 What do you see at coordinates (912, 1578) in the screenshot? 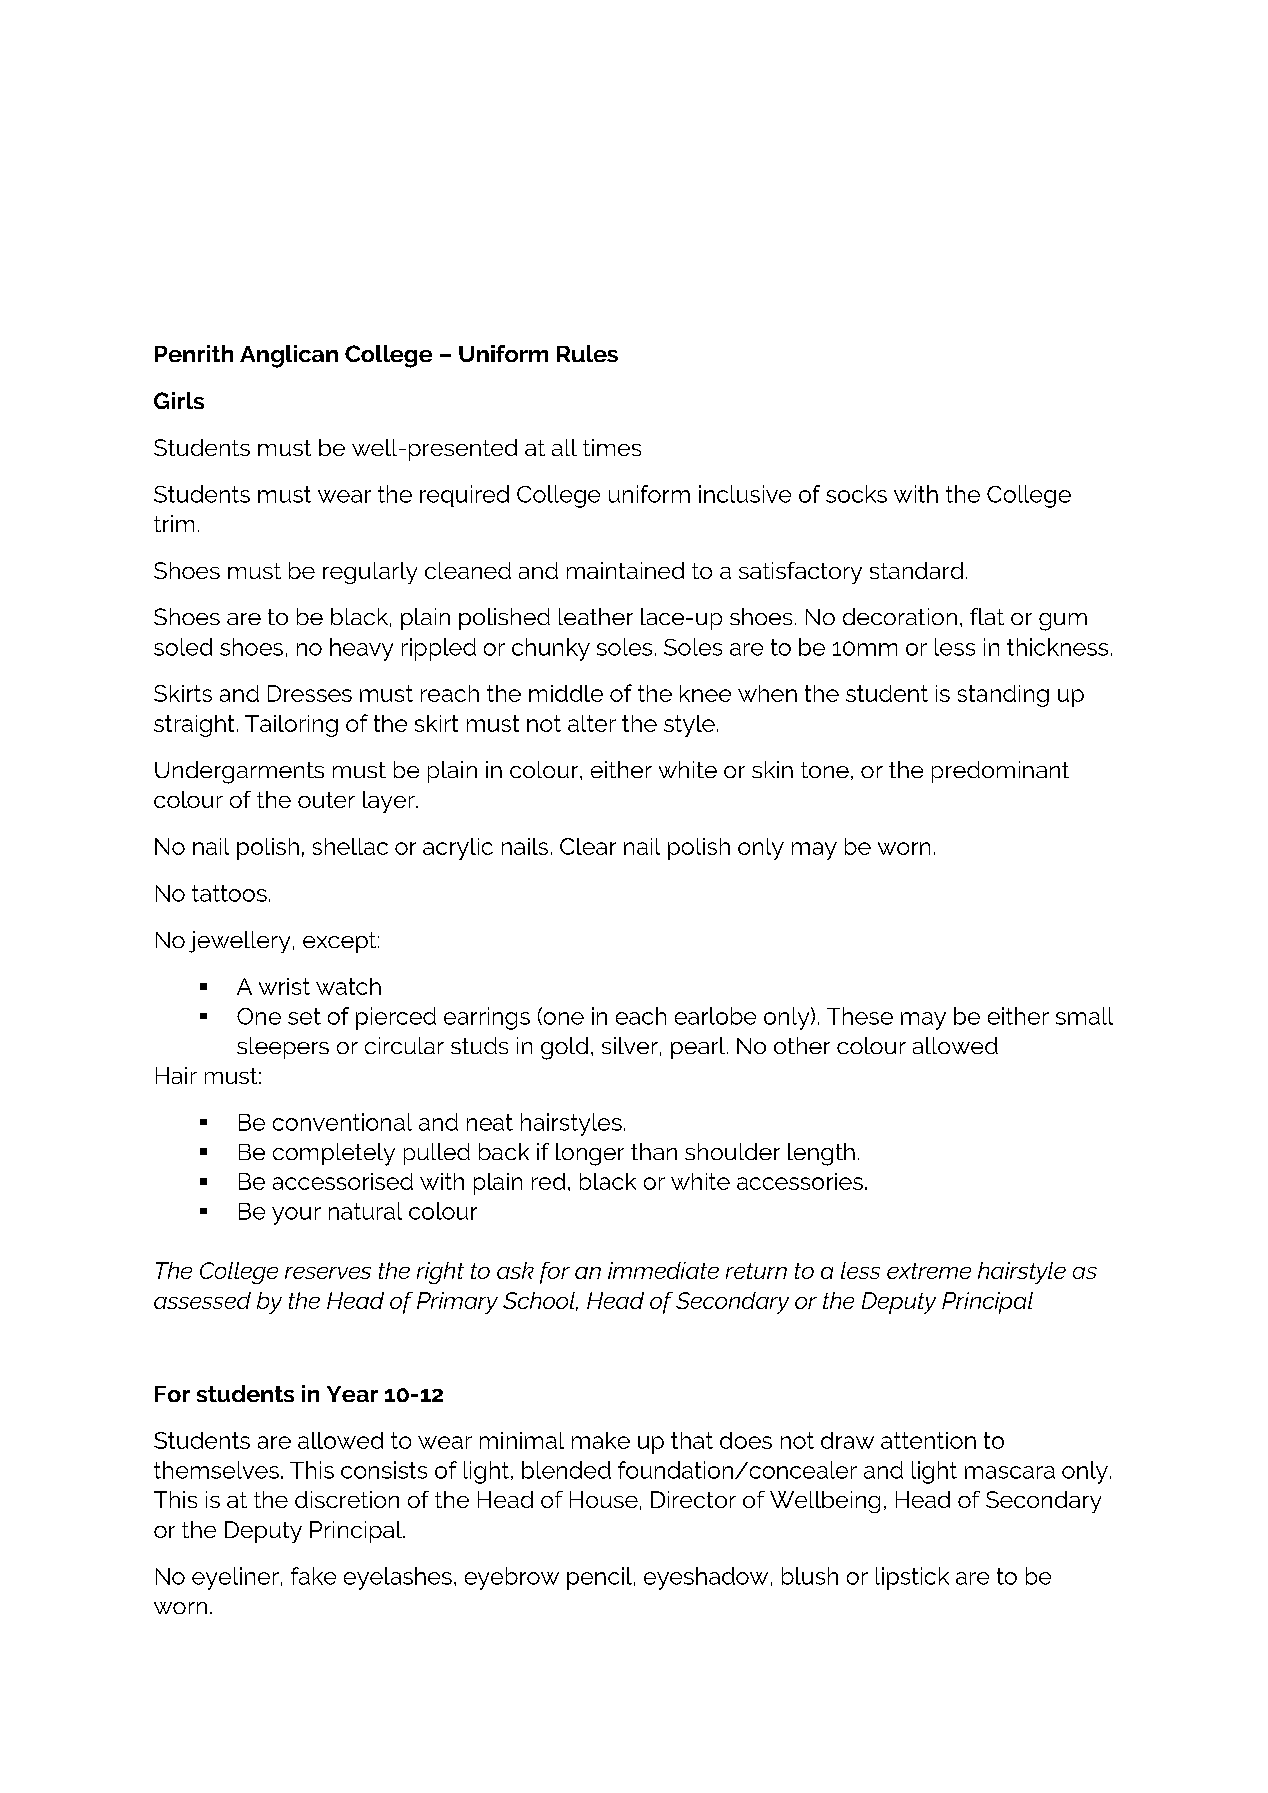
I see `lipstick` at bounding box center [912, 1578].
